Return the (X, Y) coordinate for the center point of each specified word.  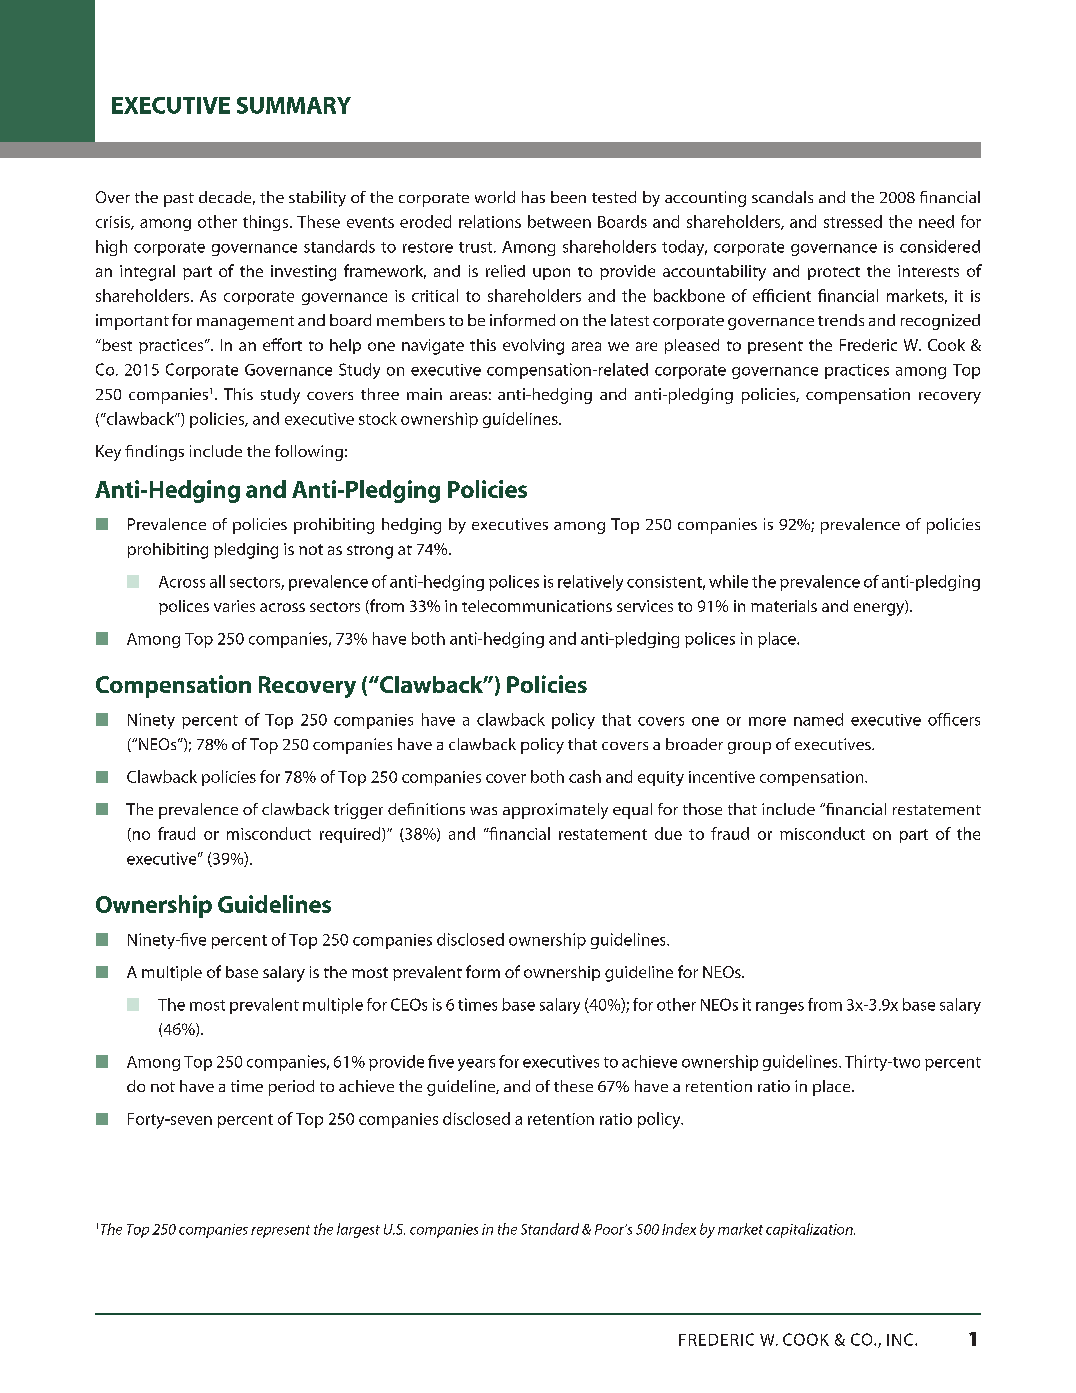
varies (234, 606)
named (818, 719)
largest (358, 1230)
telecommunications (537, 606)
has (533, 197)
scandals (782, 197)
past (179, 200)
